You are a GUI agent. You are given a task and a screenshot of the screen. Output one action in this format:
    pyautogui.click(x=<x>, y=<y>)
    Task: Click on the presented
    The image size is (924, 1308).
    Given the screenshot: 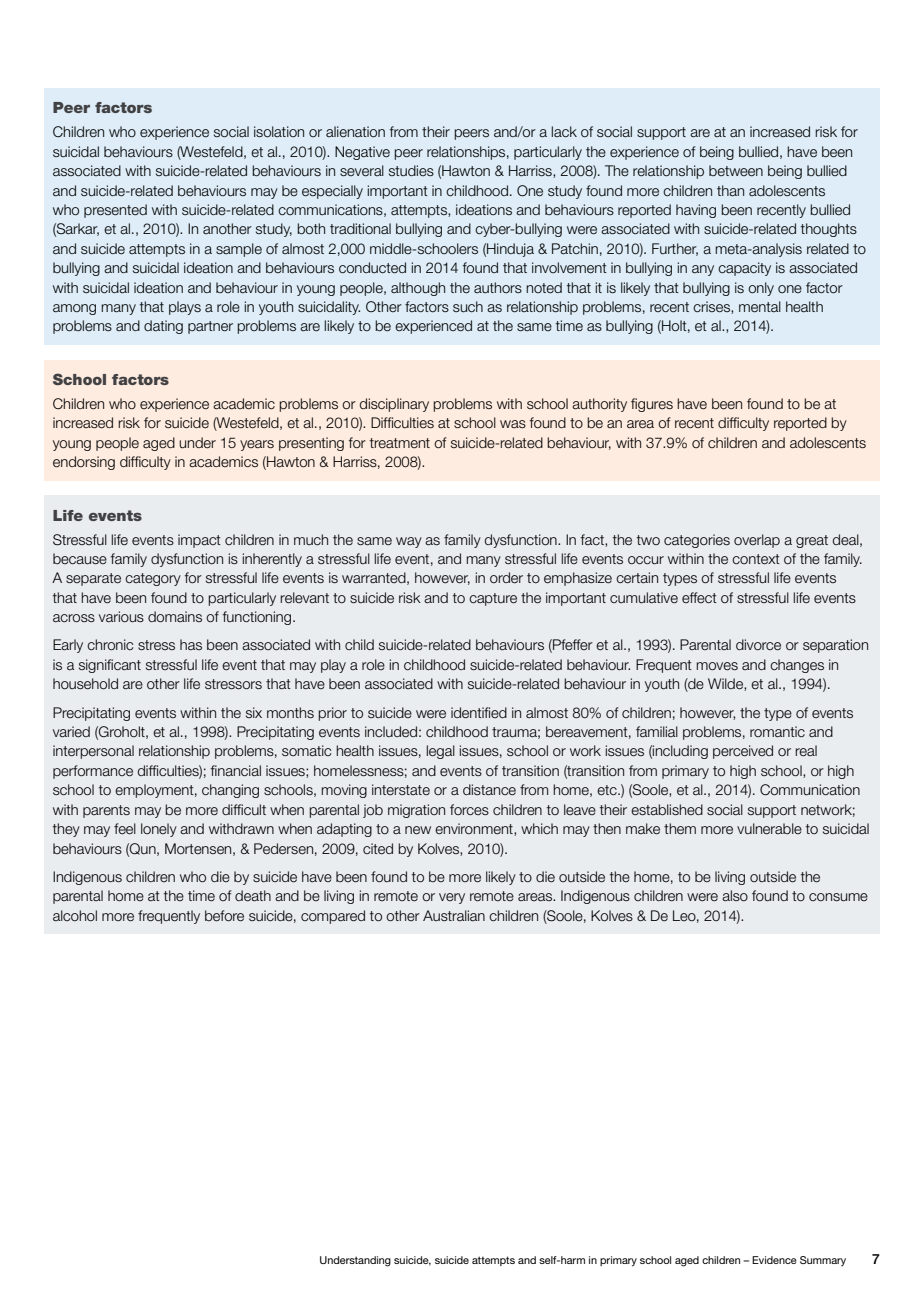 What is the action you would take?
    pyautogui.click(x=115, y=211)
